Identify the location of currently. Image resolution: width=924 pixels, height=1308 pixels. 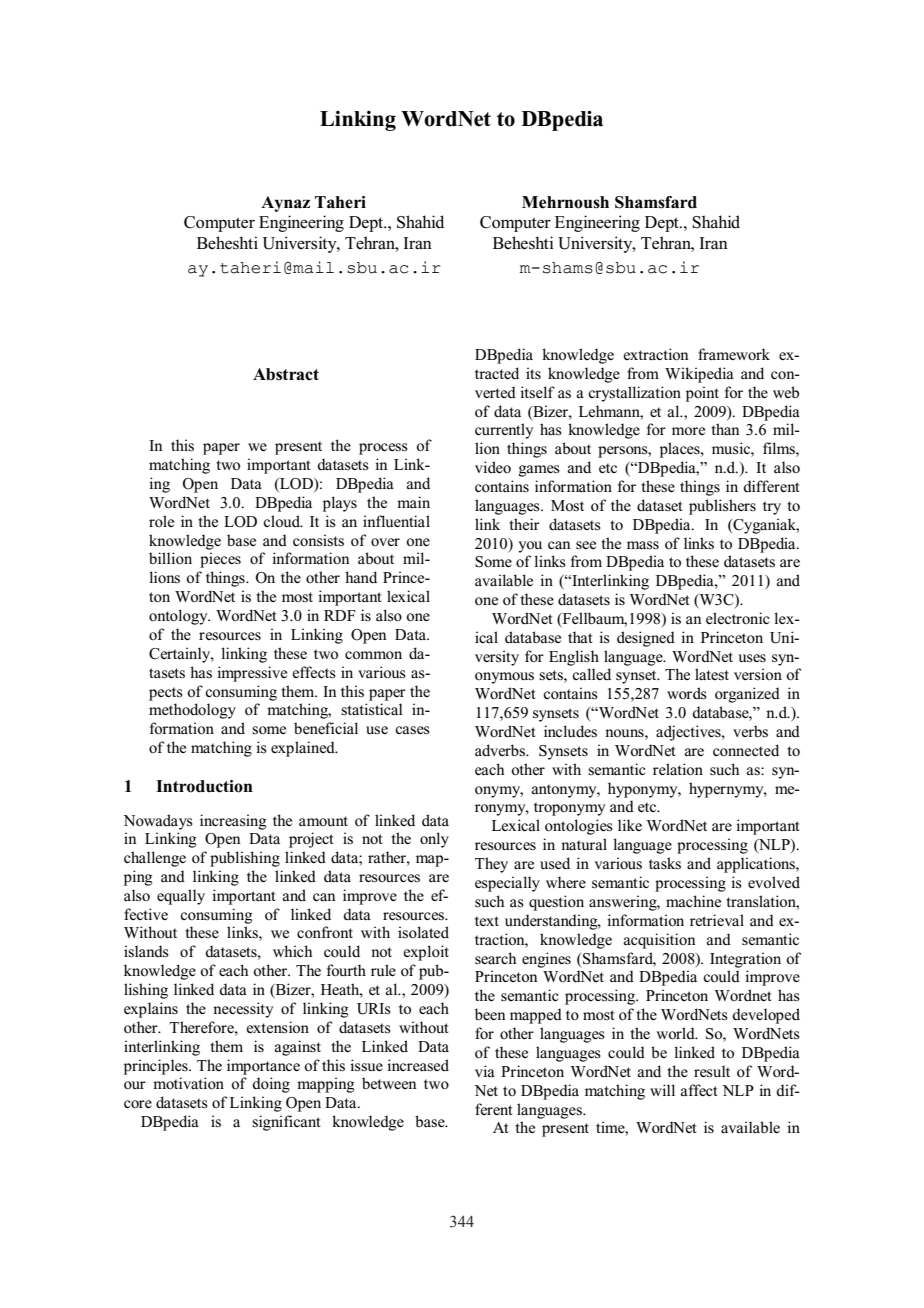
(504, 431).
